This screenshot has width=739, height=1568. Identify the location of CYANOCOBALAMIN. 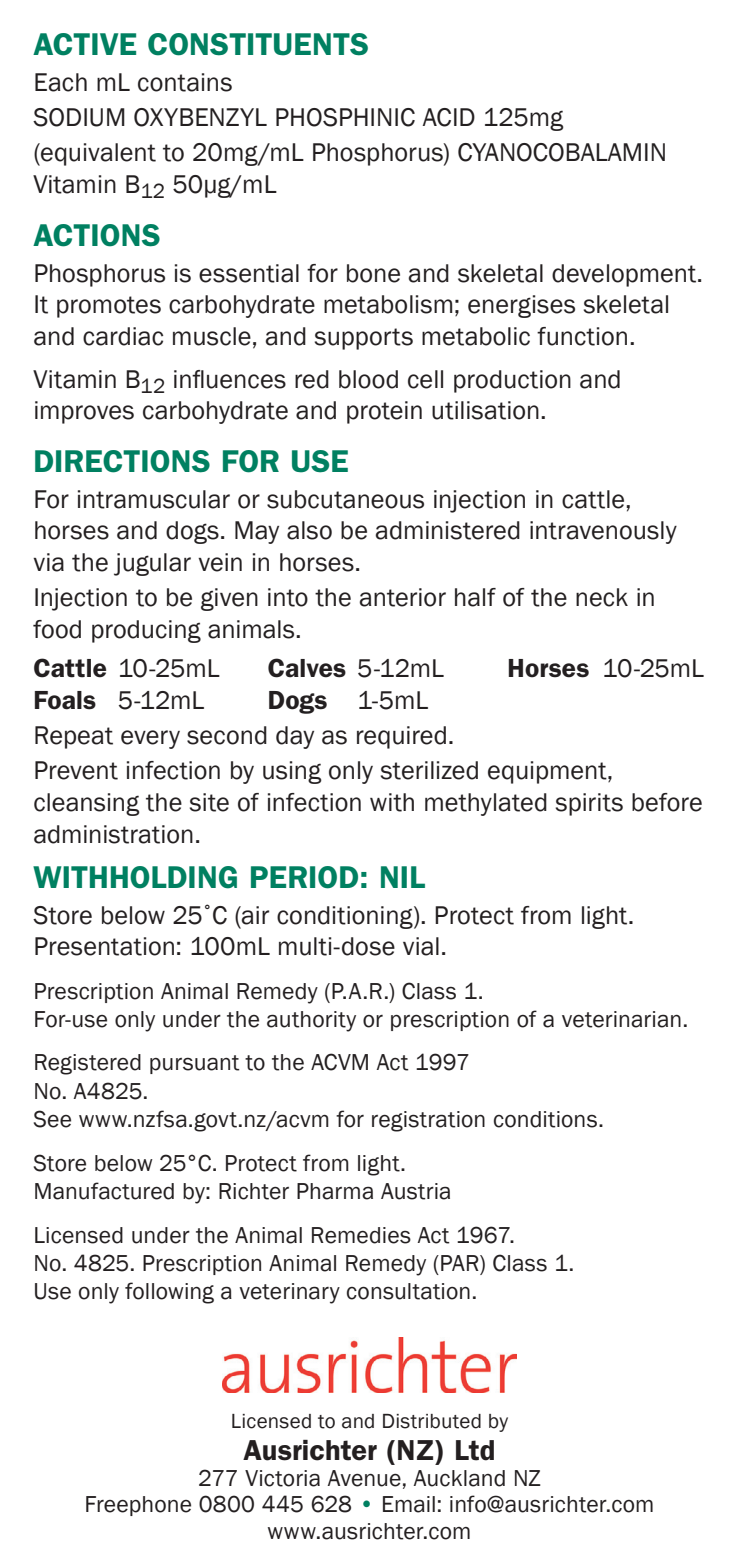
(561, 152).
